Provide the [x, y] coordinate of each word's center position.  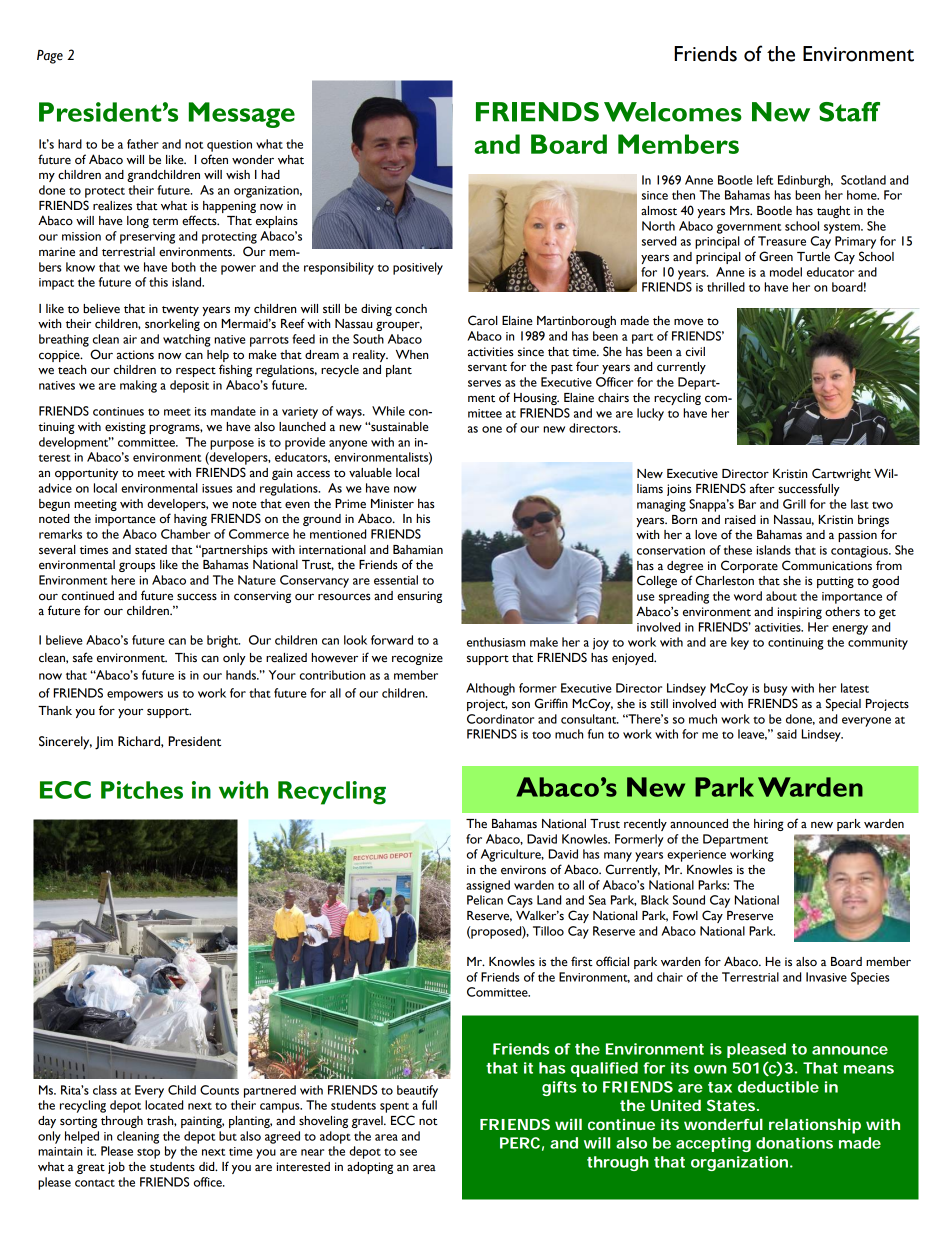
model [786, 272]
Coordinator [500, 719]
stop [148, 1153]
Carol [483, 320]
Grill [794, 504]
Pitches [142, 790]
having [190, 520]
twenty [180, 311]
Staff [849, 112]
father [143, 144]
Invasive [826, 977]
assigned [488, 886]
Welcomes [673, 112]
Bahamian [418, 549]
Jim [104, 743]
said [787, 734]
